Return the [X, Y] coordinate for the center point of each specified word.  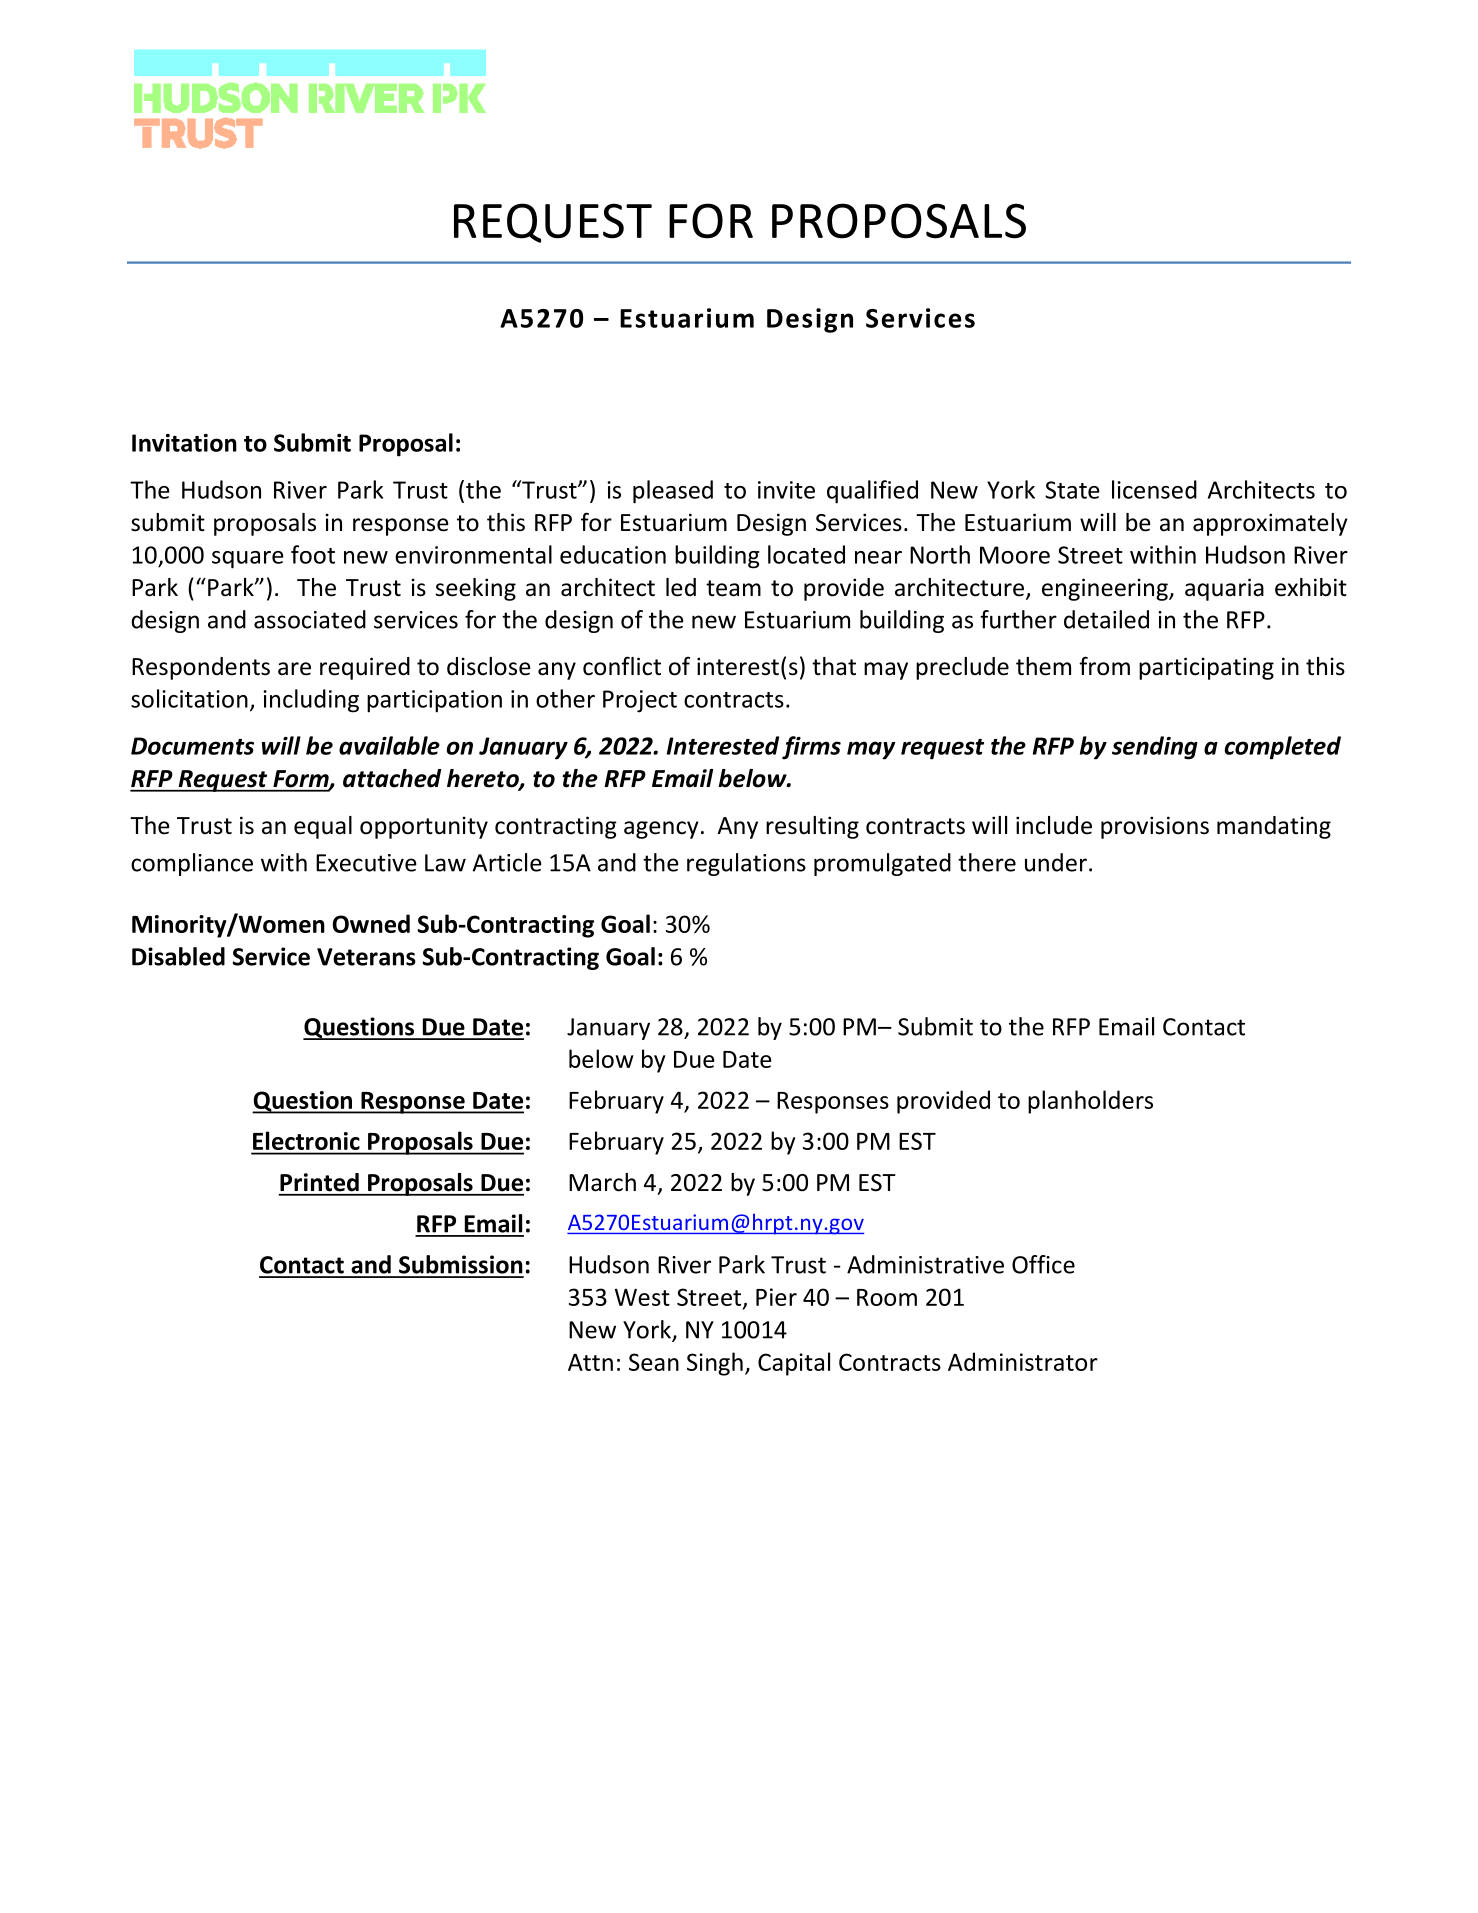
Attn [590, 1362]
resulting [812, 827]
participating [1206, 668]
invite [786, 490]
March [602, 1182]
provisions [1155, 827]
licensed [1154, 489]
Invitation [184, 443]
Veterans [366, 957]
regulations [746, 864]
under [1056, 862]
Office [1043, 1264]
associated [310, 619]
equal [323, 827]
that [834, 666]
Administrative [925, 1264]
